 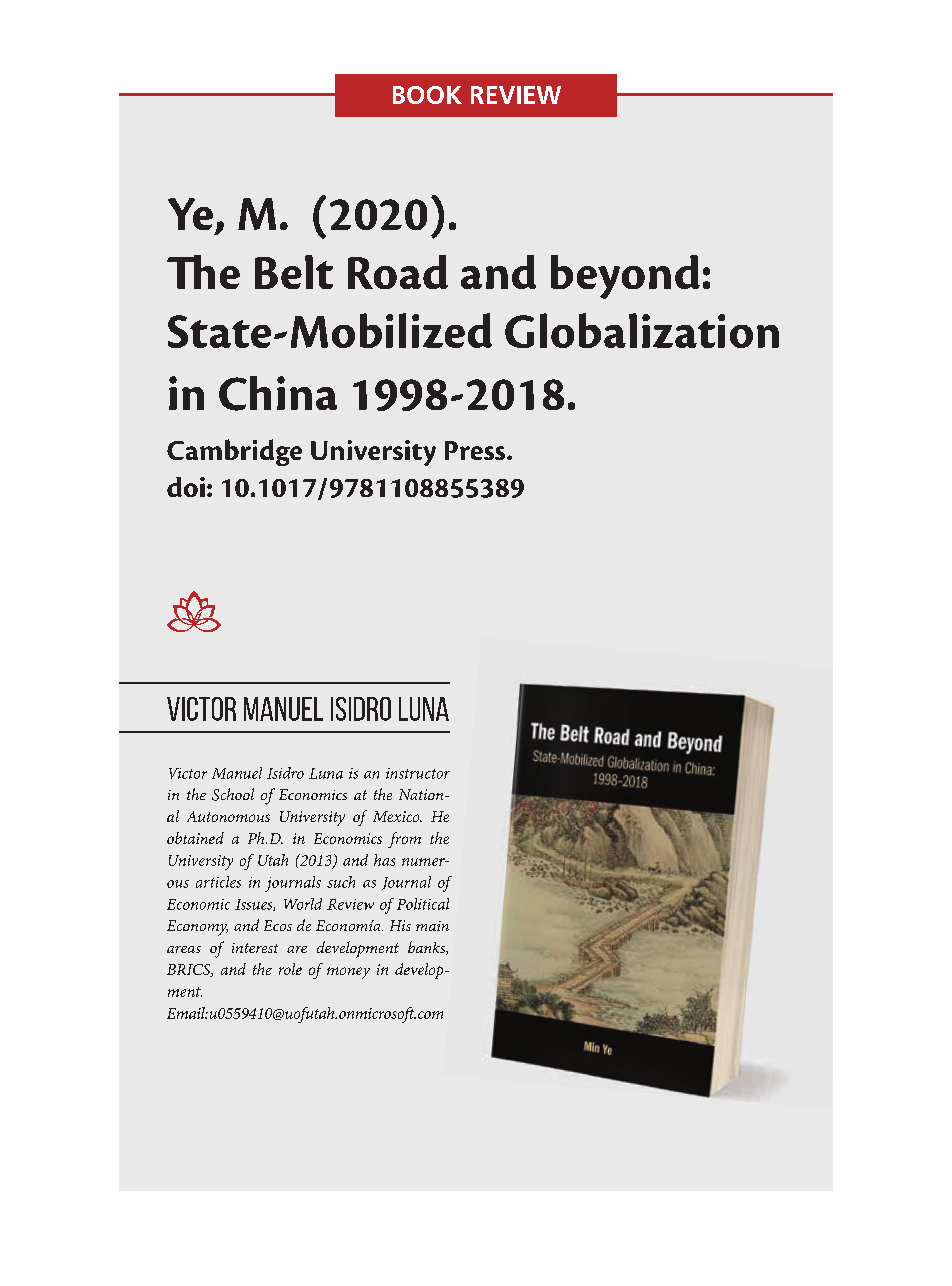 What do you see at coordinates (427, 95) in the document?
I see `BOOK` at bounding box center [427, 95].
